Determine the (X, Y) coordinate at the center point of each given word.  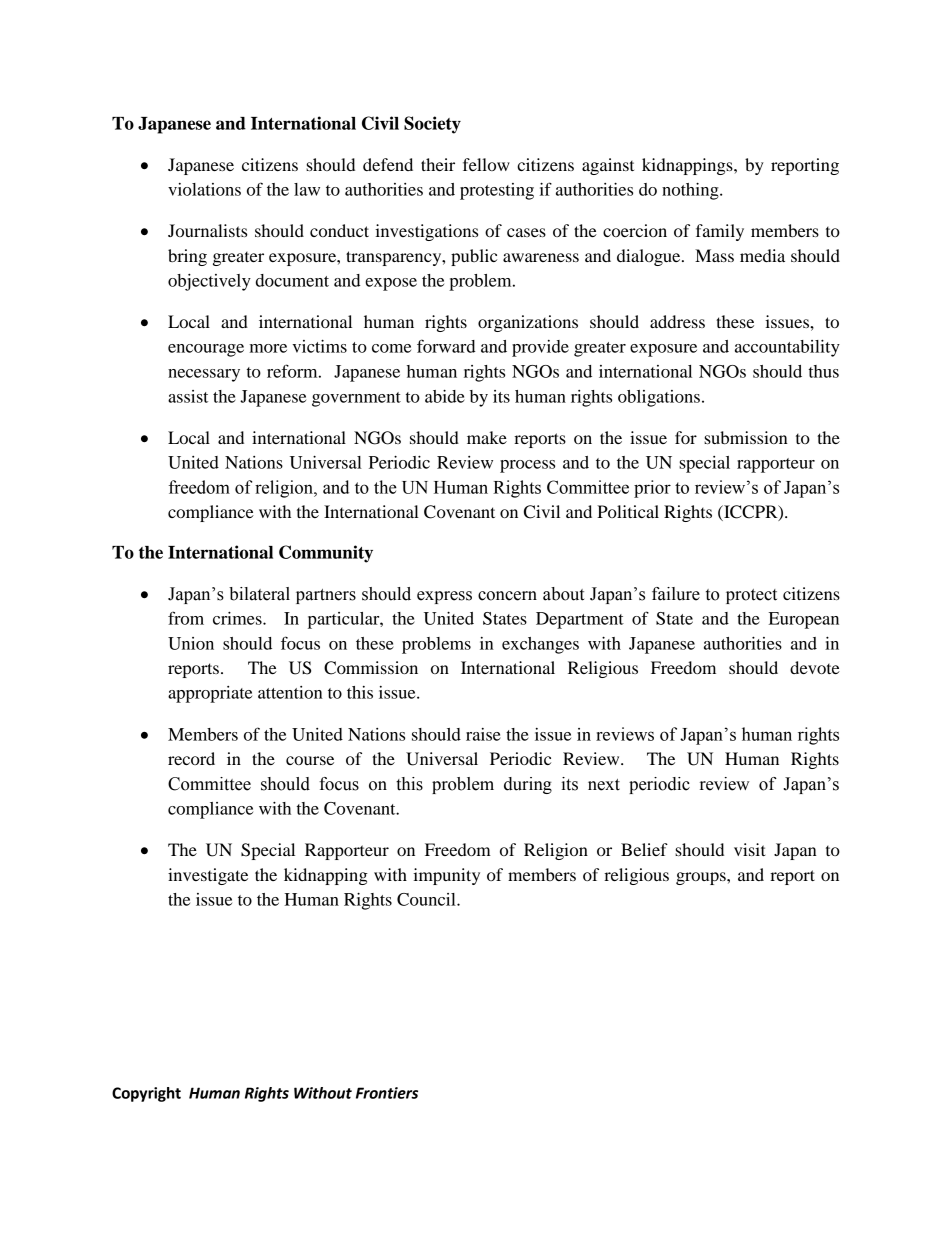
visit (750, 849)
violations (204, 189)
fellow (486, 164)
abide (445, 396)
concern (507, 596)
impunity (446, 876)
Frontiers (387, 1093)
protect (751, 596)
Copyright (146, 1094)
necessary (204, 375)
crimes (238, 618)
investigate (208, 876)
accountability (787, 348)
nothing (691, 191)
